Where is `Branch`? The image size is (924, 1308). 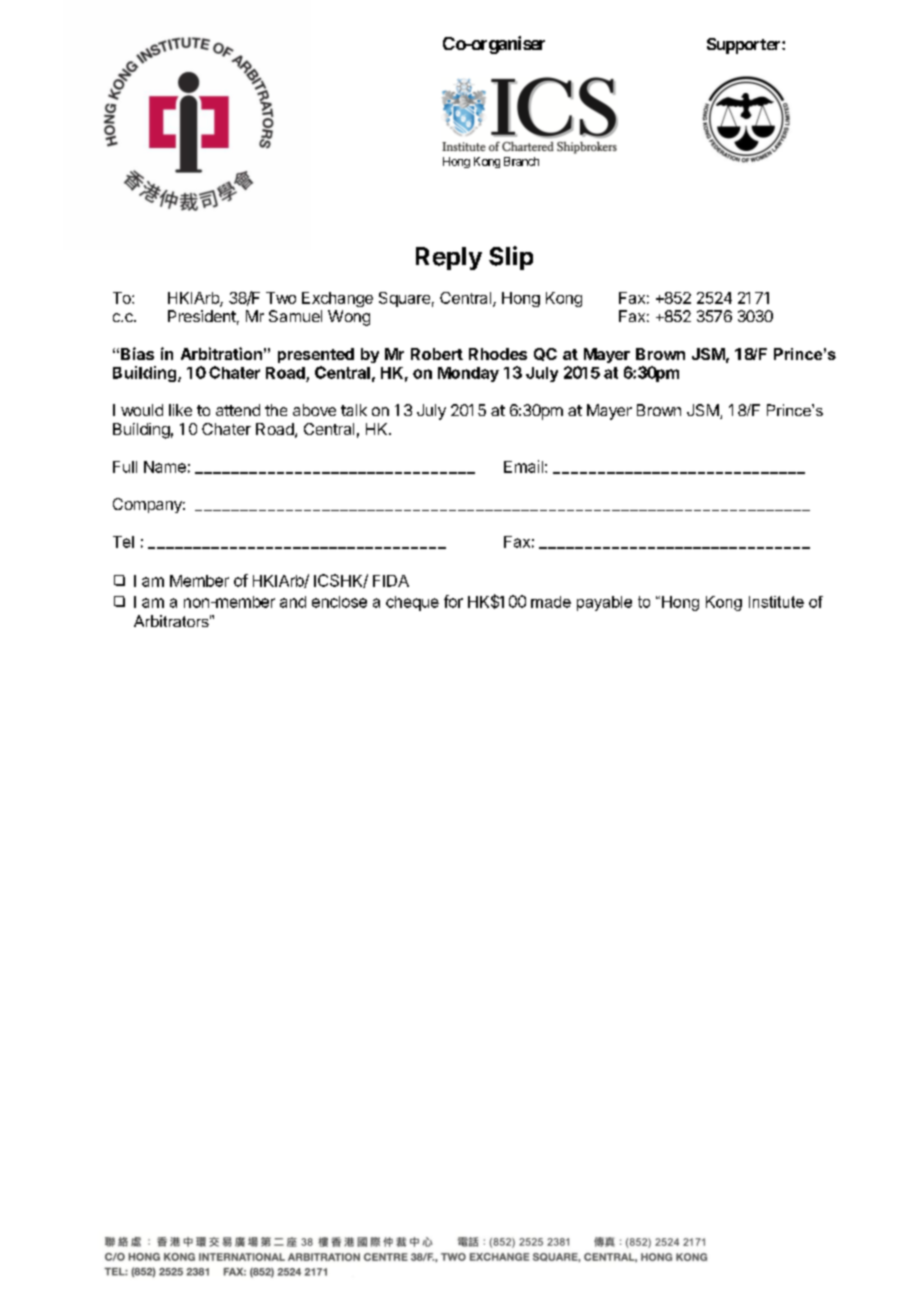
Branch is located at coordinates (521, 161).
